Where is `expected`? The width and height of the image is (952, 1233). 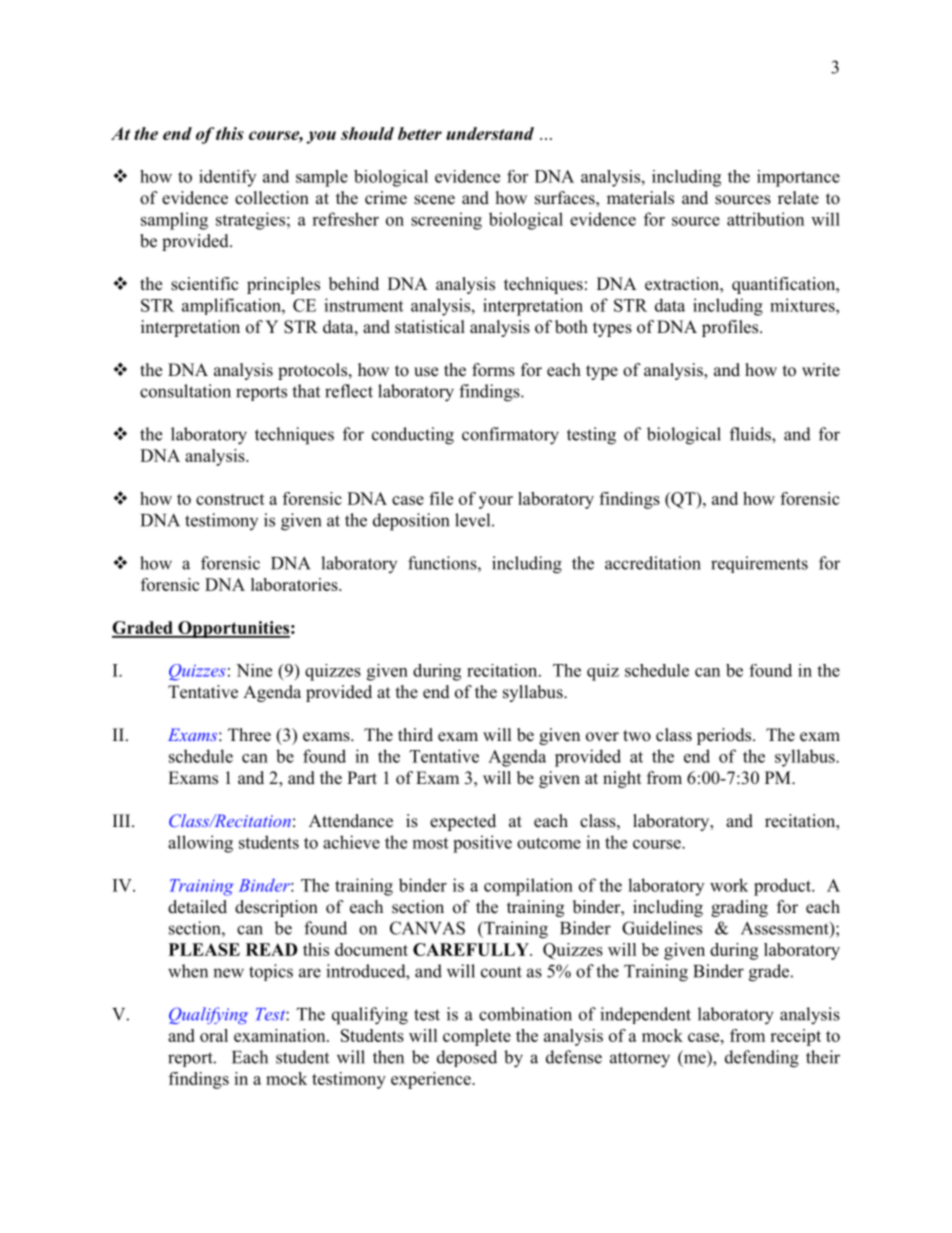 expected is located at coordinates (463, 822).
